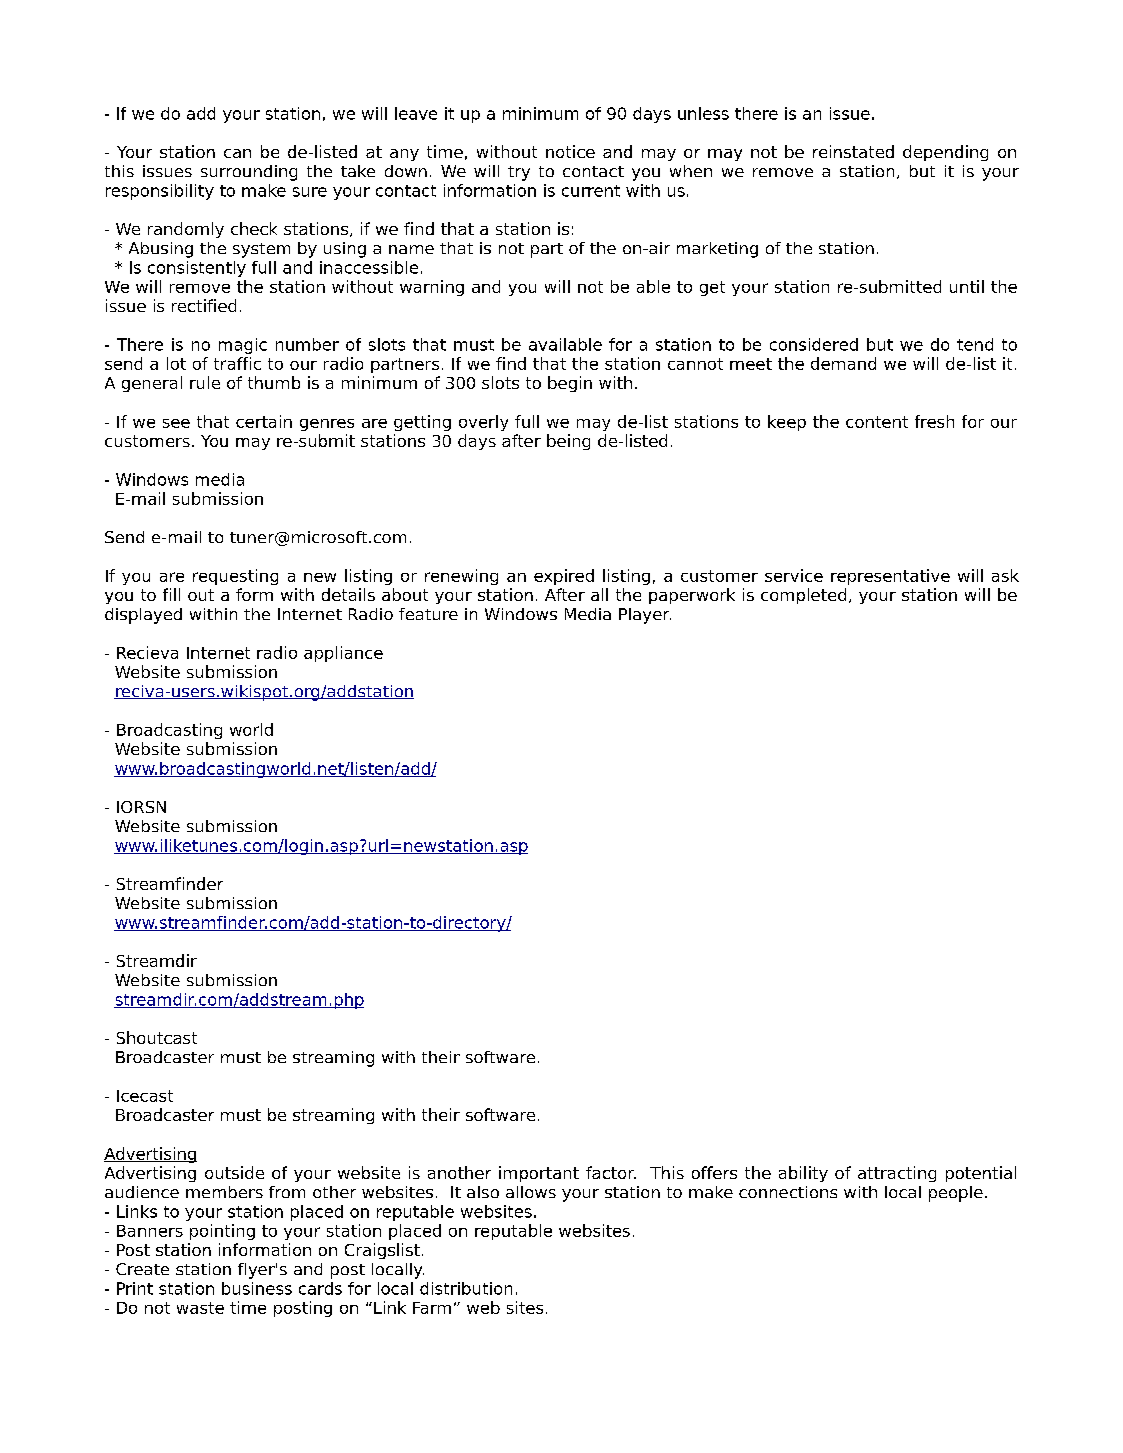 This screenshot has height=1453, width=1123. I want to click on notice, so click(570, 151).
